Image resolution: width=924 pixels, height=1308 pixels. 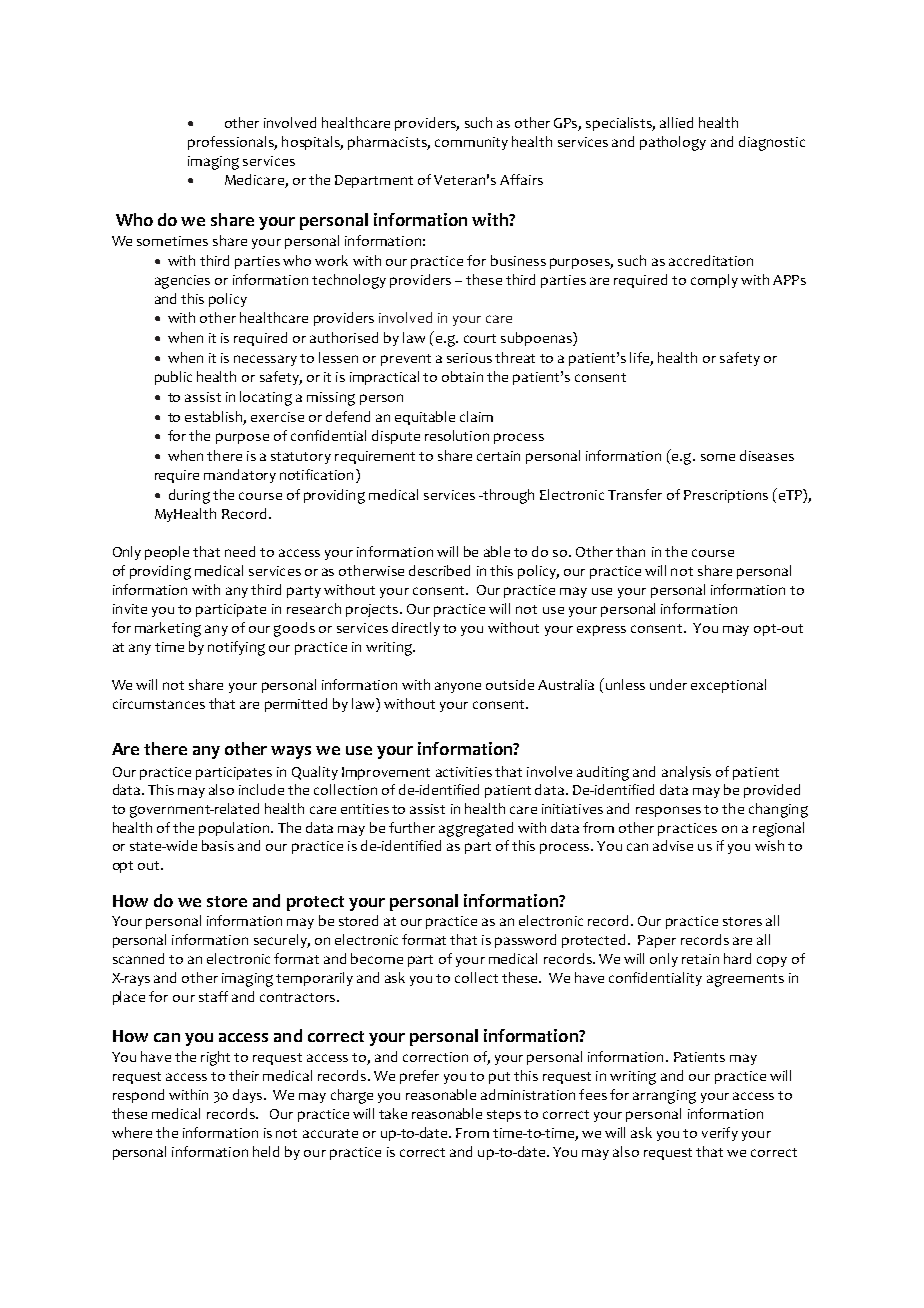 What do you see at coordinates (182, 282) in the screenshot?
I see `agencies` at bounding box center [182, 282].
